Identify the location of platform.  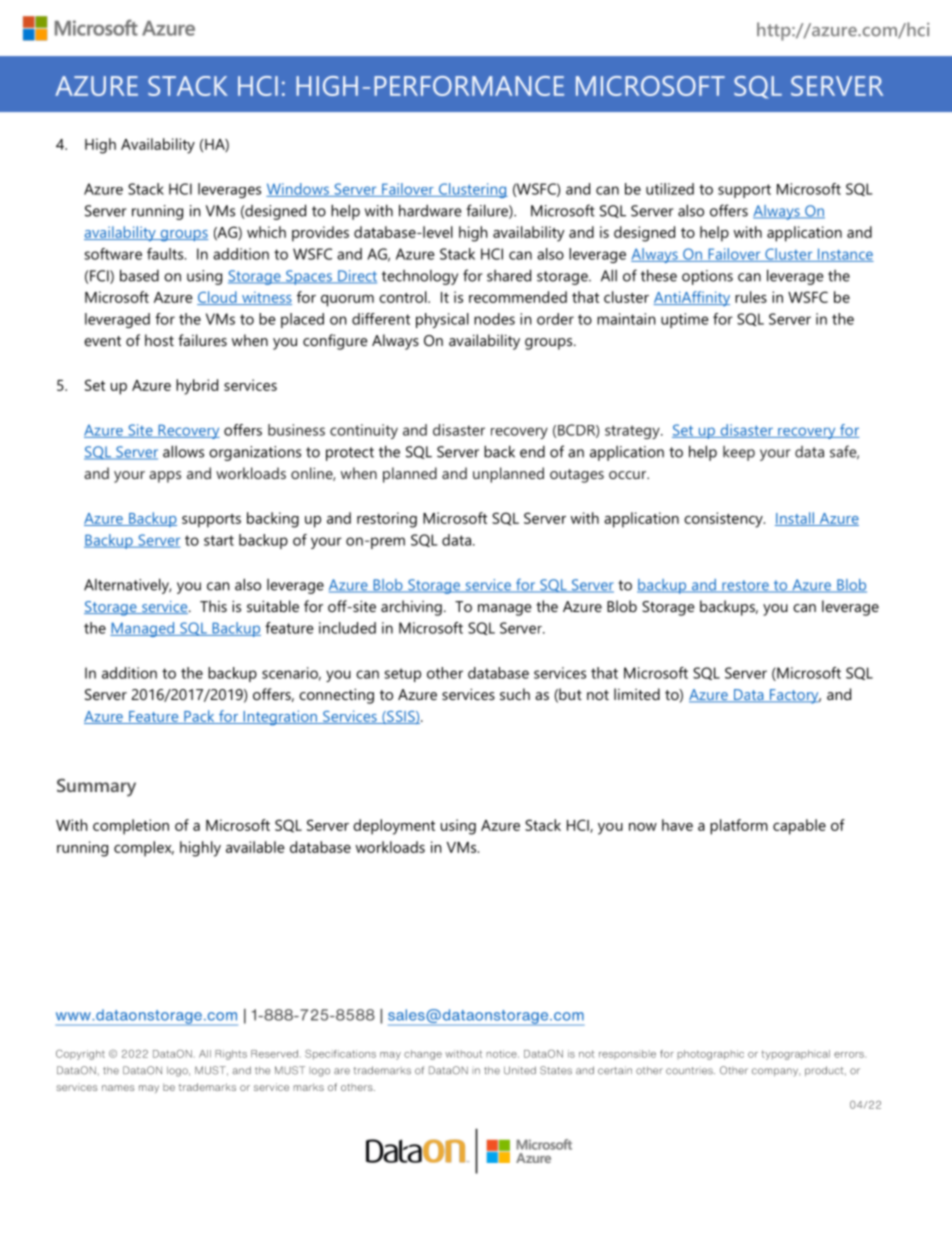
(739, 827).
